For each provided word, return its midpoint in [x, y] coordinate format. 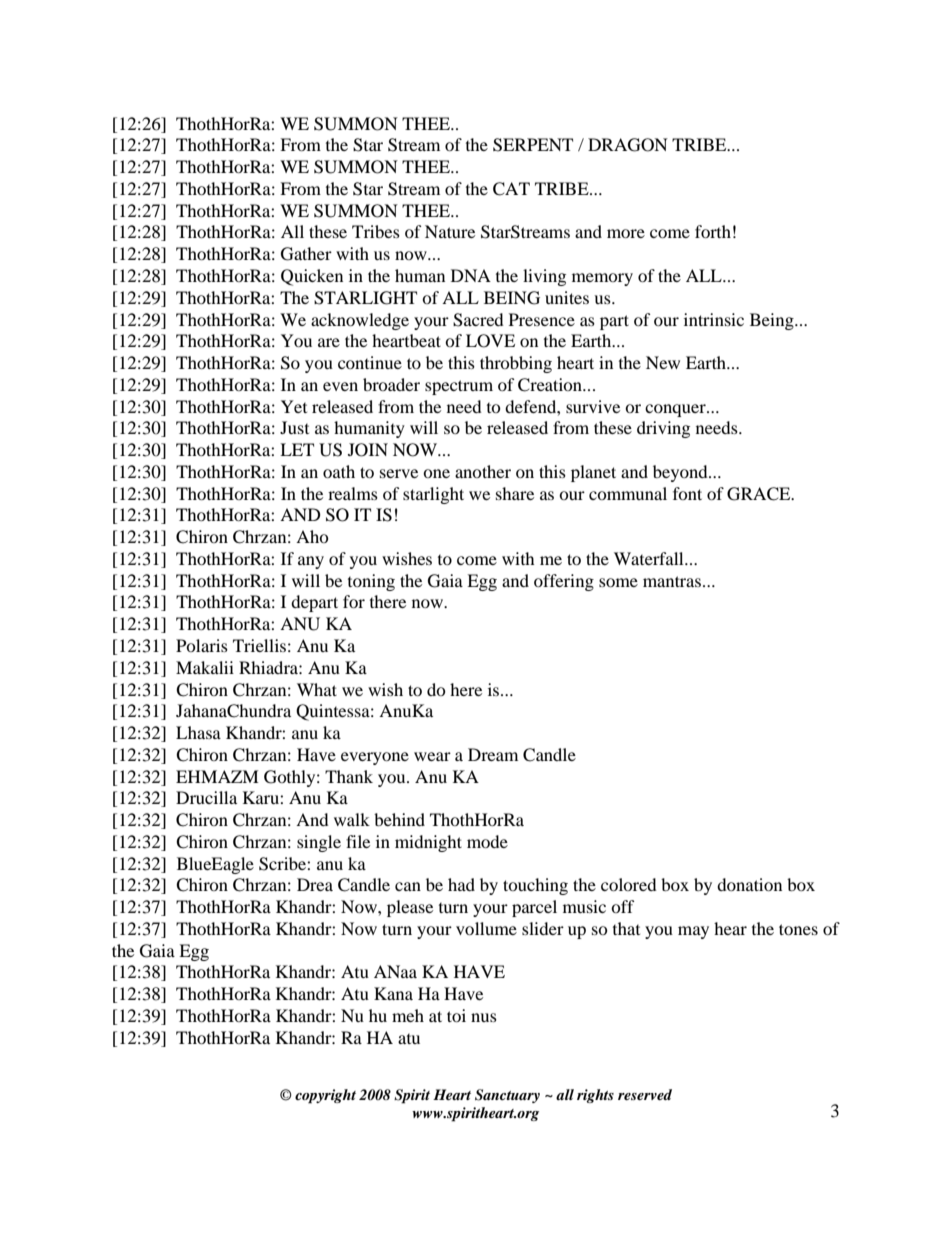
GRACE [760, 494]
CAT [511, 189]
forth [713, 231]
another [483, 471]
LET [297, 449]
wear [432, 756]
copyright [325, 1096]
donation [749, 884]
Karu [262, 797]
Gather [306, 254]
